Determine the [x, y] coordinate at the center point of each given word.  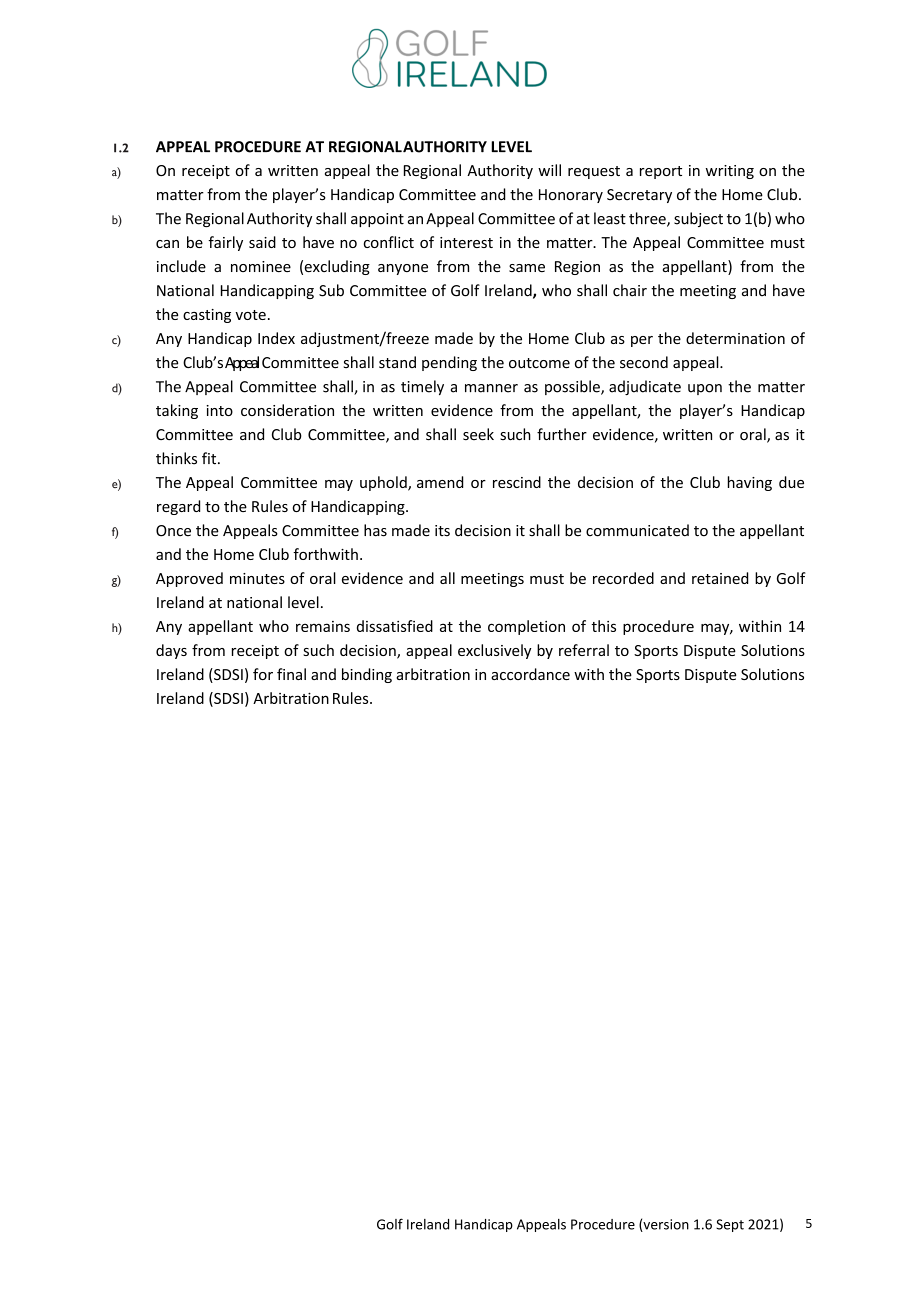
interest [466, 242]
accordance [530, 674]
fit [210, 458]
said [262, 242]
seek [478, 434]
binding [367, 675]
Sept [730, 1225]
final [291, 674]
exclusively [494, 651]
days [171, 651]
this [603, 626]
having [750, 483]
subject [698, 219]
